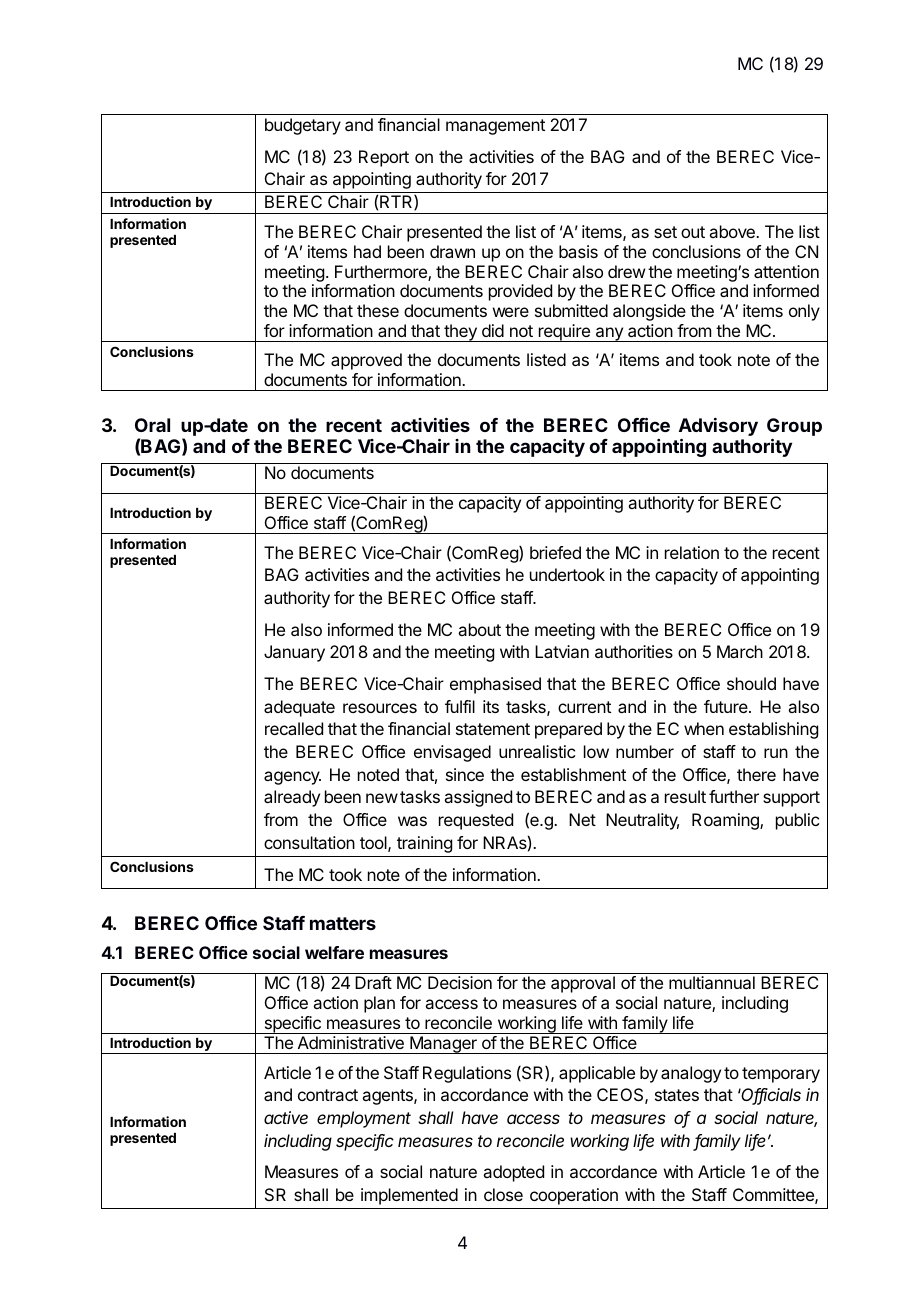 This screenshot has height=1308, width=924. I want to click on January, so click(294, 653).
